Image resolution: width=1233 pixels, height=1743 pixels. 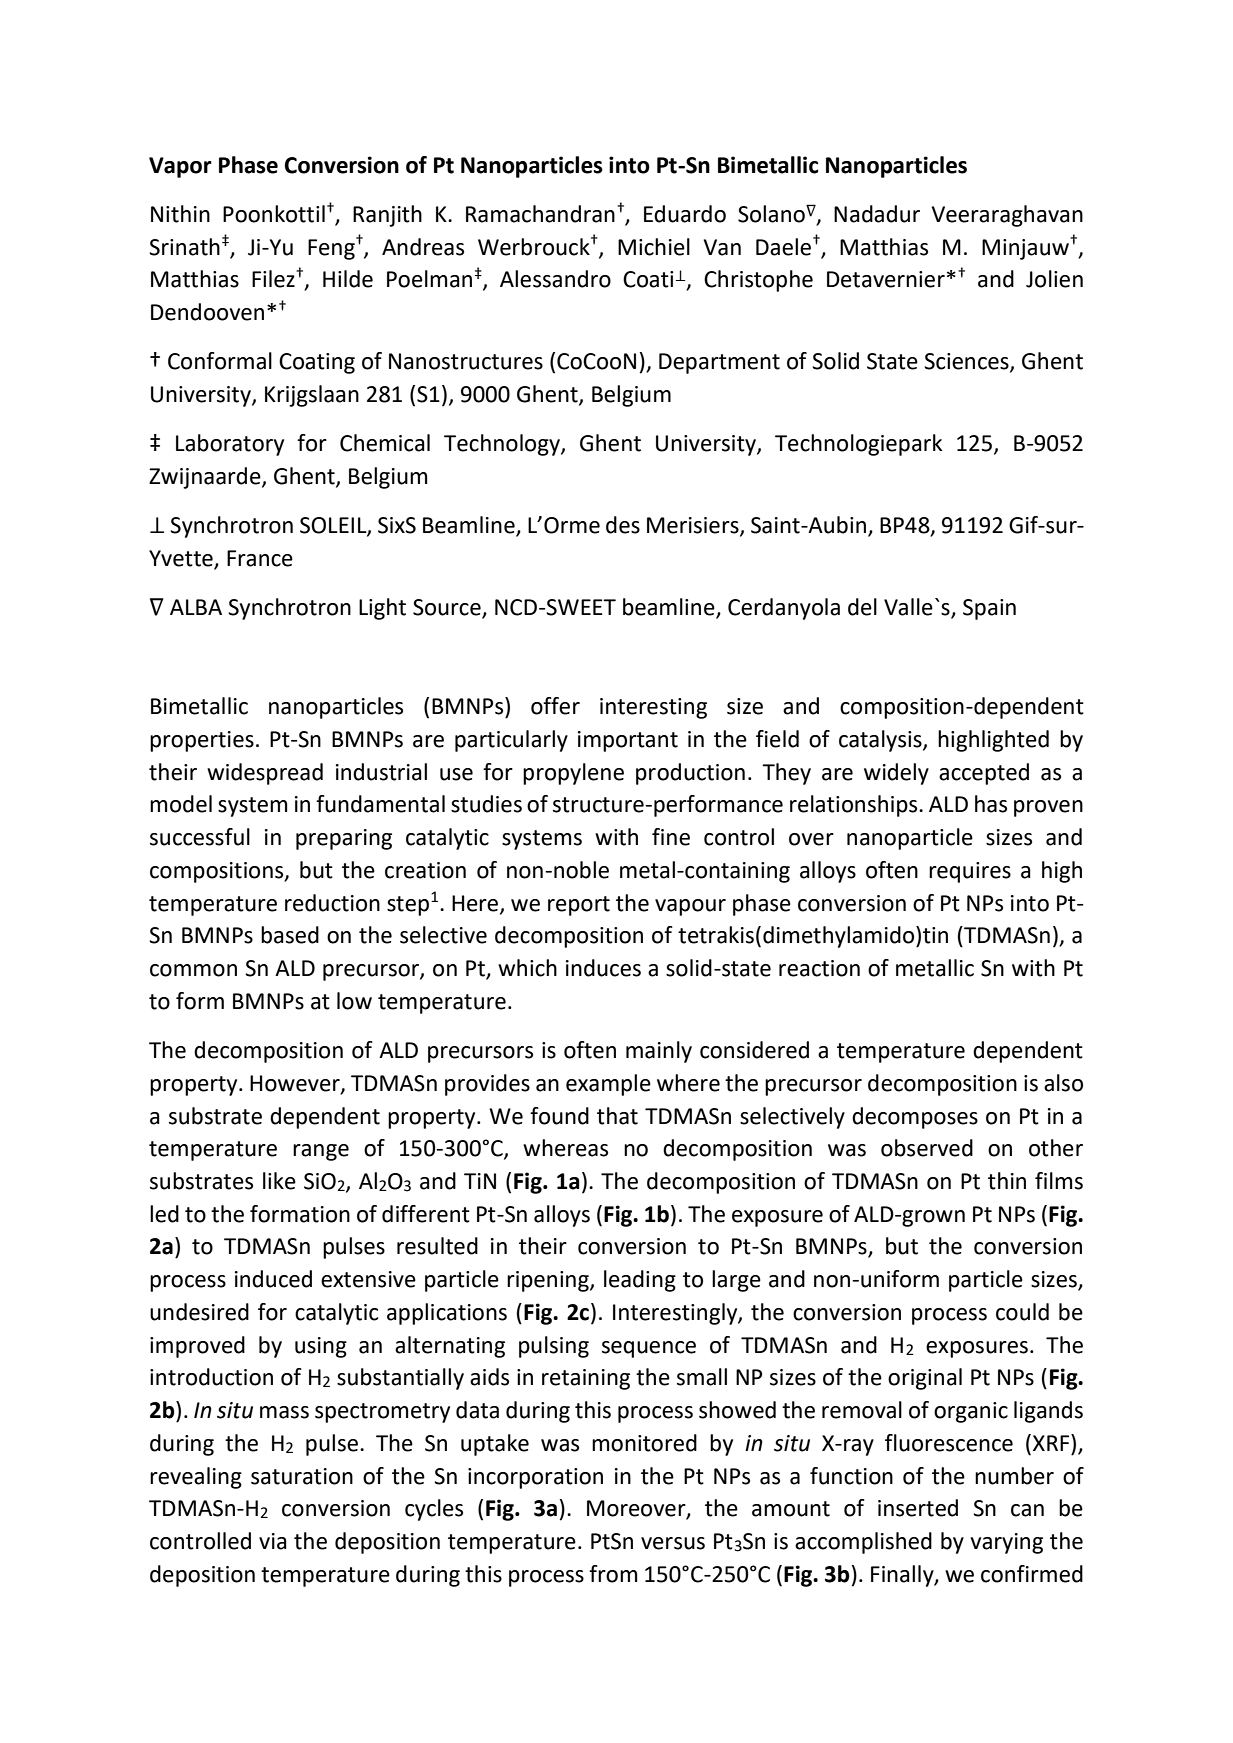 What do you see at coordinates (503, 445) in the image?
I see `Technology` at bounding box center [503, 445].
